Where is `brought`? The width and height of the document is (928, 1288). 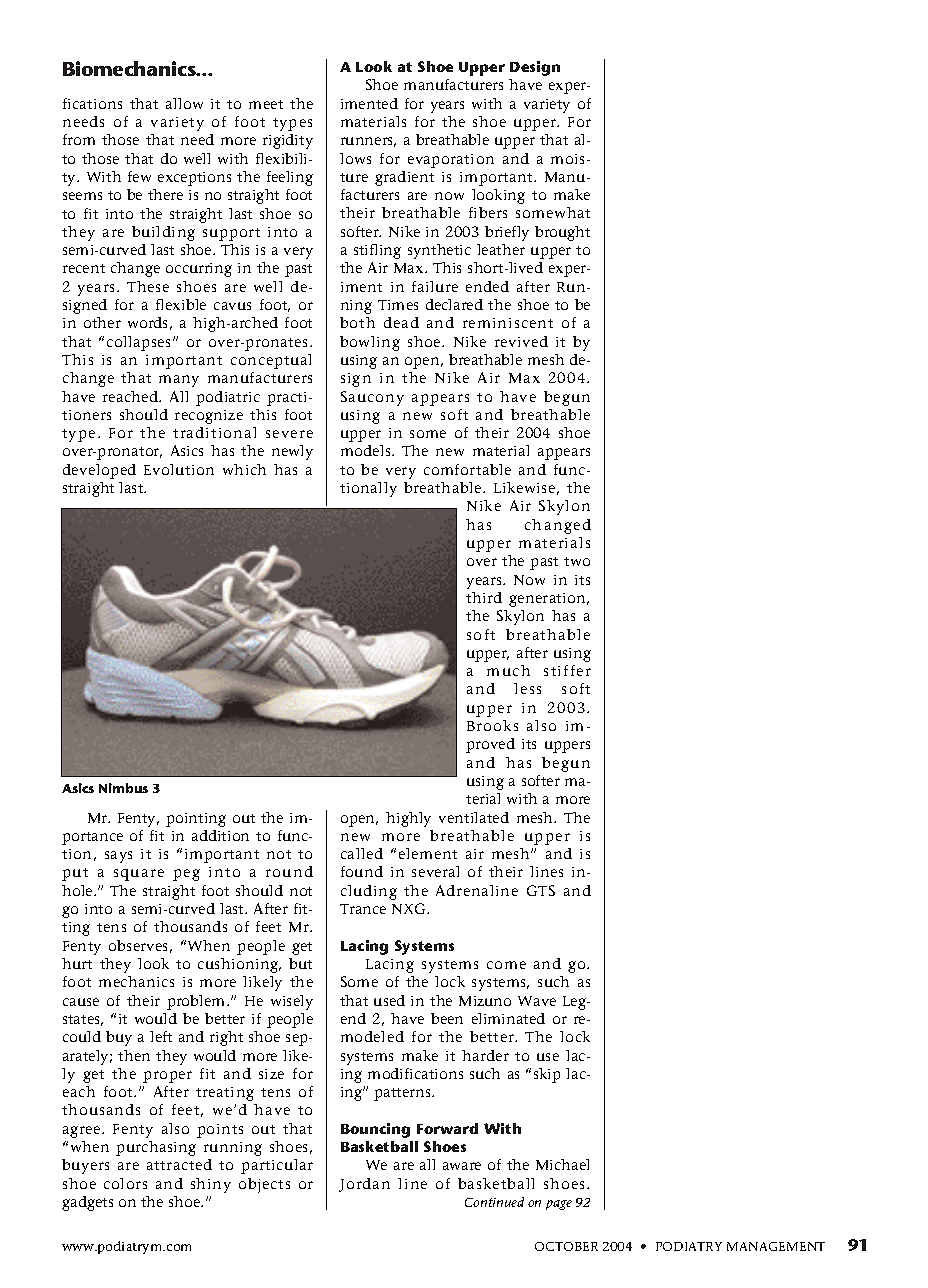 brought is located at coordinates (562, 233).
